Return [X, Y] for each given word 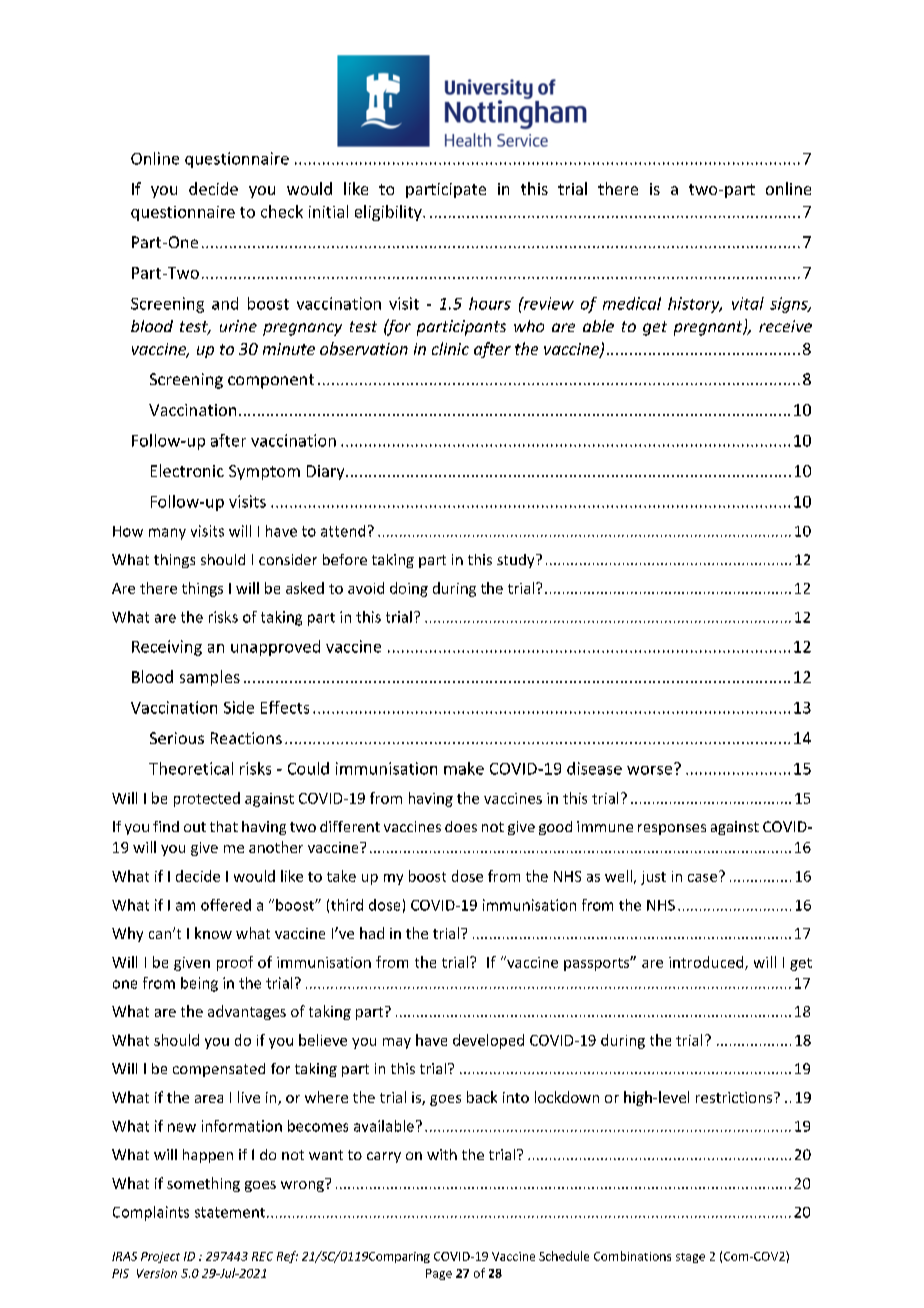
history [695, 305]
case [702, 878]
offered [226, 905]
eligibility [389, 213]
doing [409, 589]
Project [160, 1257]
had [372, 933]
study [517, 561]
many [167, 534]
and [225, 303]
